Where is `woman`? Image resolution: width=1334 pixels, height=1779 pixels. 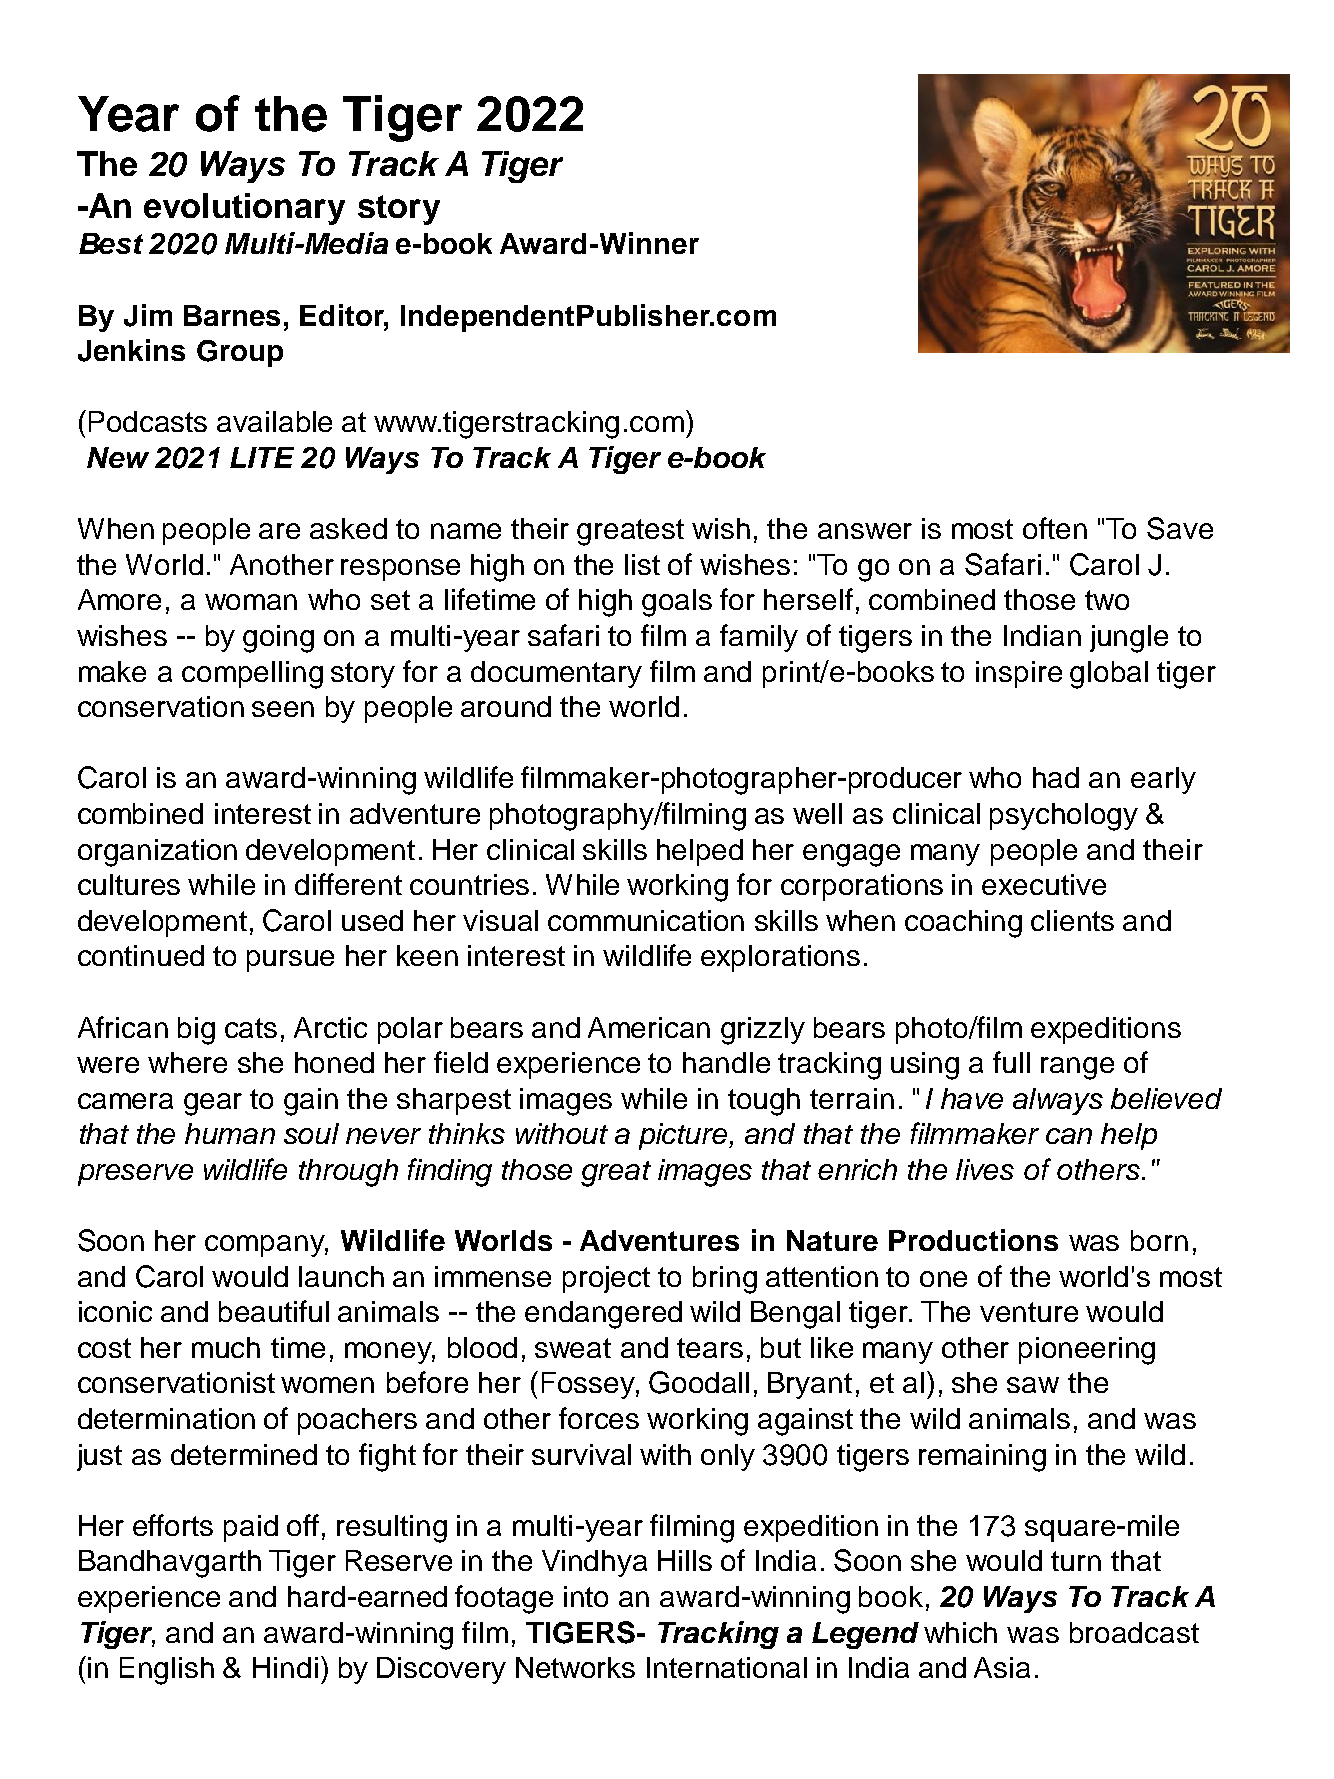 woman is located at coordinates (251, 602).
